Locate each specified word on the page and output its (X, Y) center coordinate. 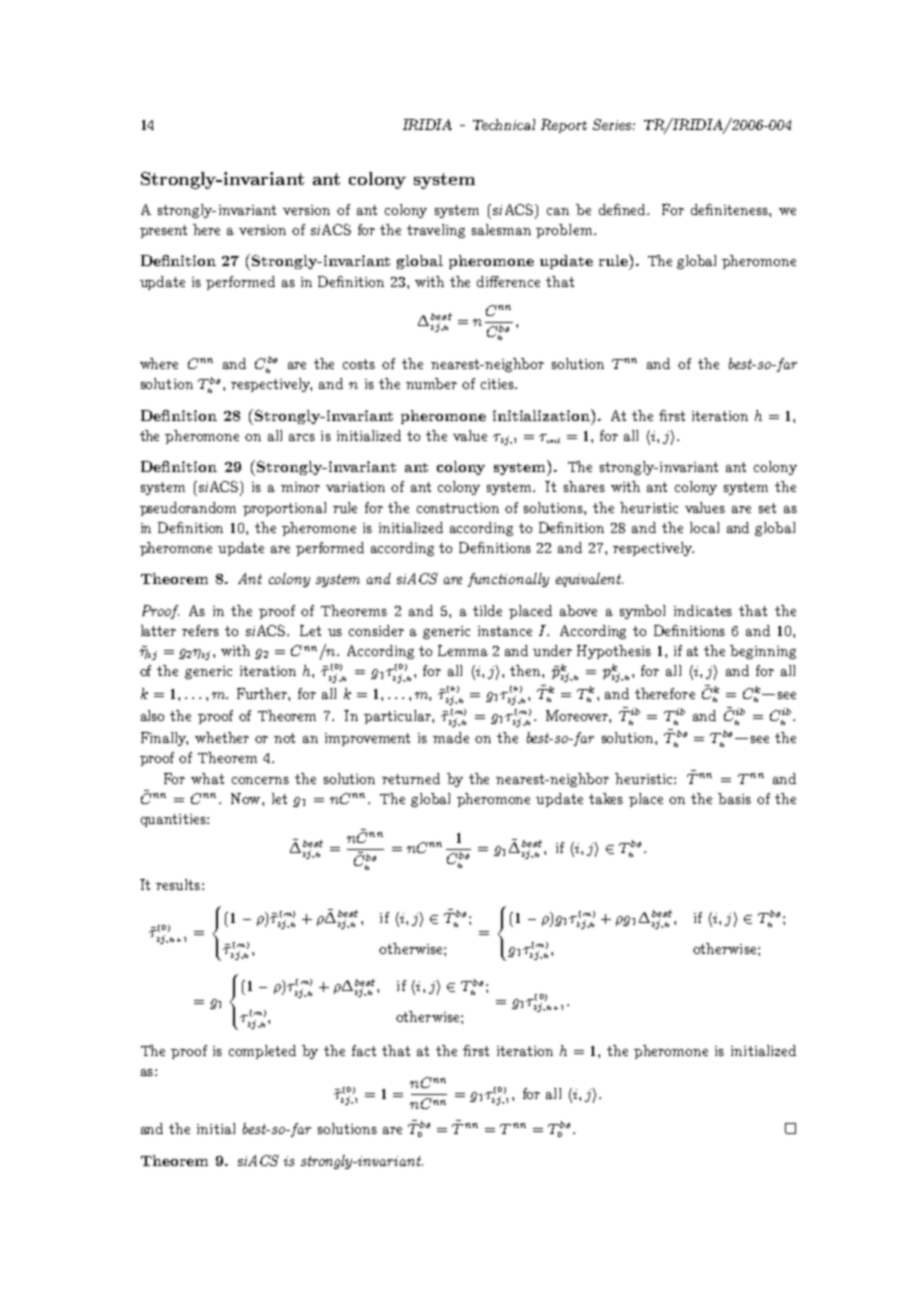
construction (458, 508)
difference (508, 281)
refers (200, 630)
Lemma (463, 650)
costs (359, 364)
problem (565, 231)
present (163, 231)
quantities (174, 820)
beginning (763, 652)
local (704, 527)
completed (262, 1052)
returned (411, 778)
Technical (504, 124)
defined (624, 209)
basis (734, 798)
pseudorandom (188, 509)
